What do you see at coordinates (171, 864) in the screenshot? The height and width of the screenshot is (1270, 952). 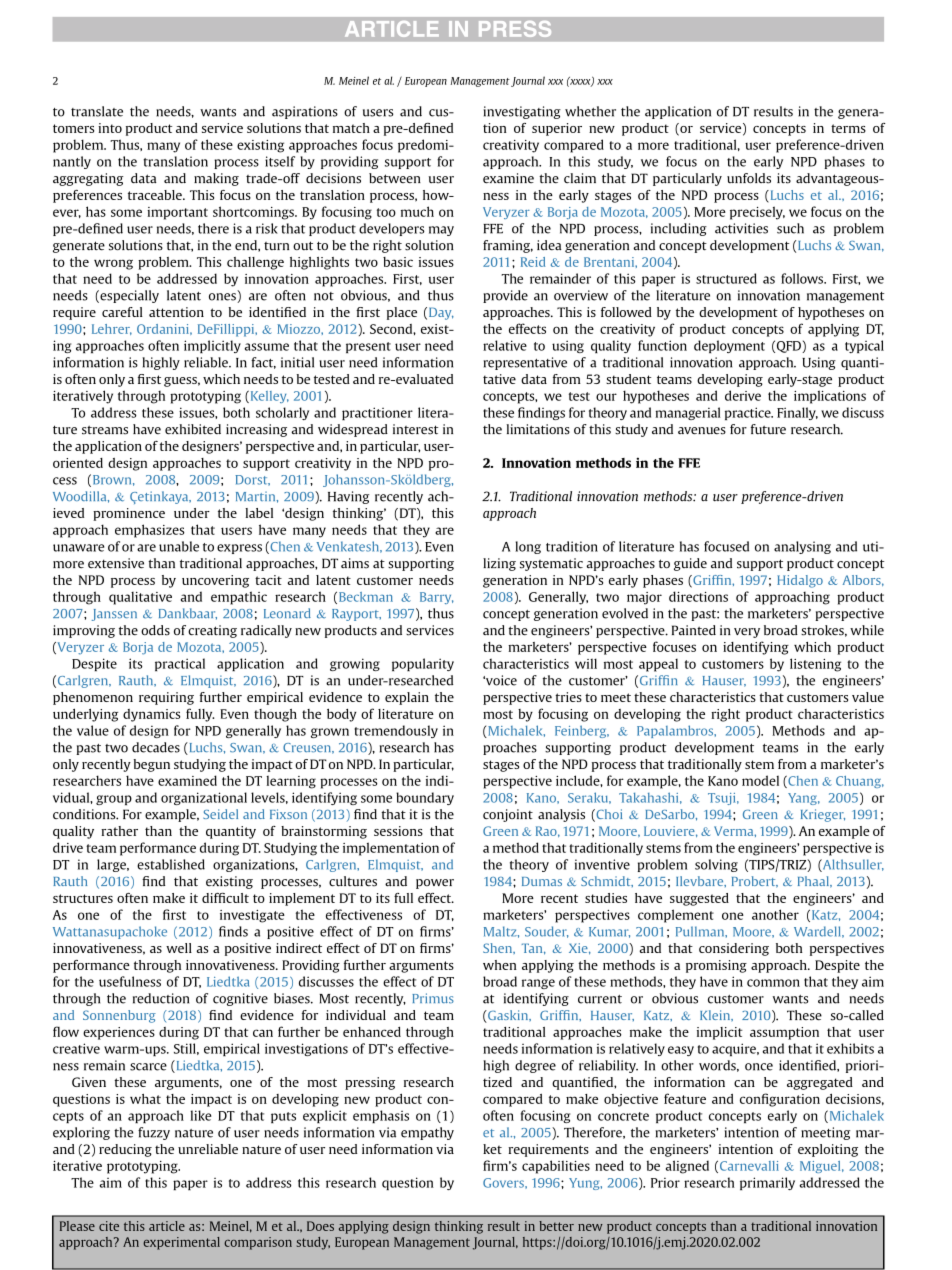 I see `established` at bounding box center [171, 864].
